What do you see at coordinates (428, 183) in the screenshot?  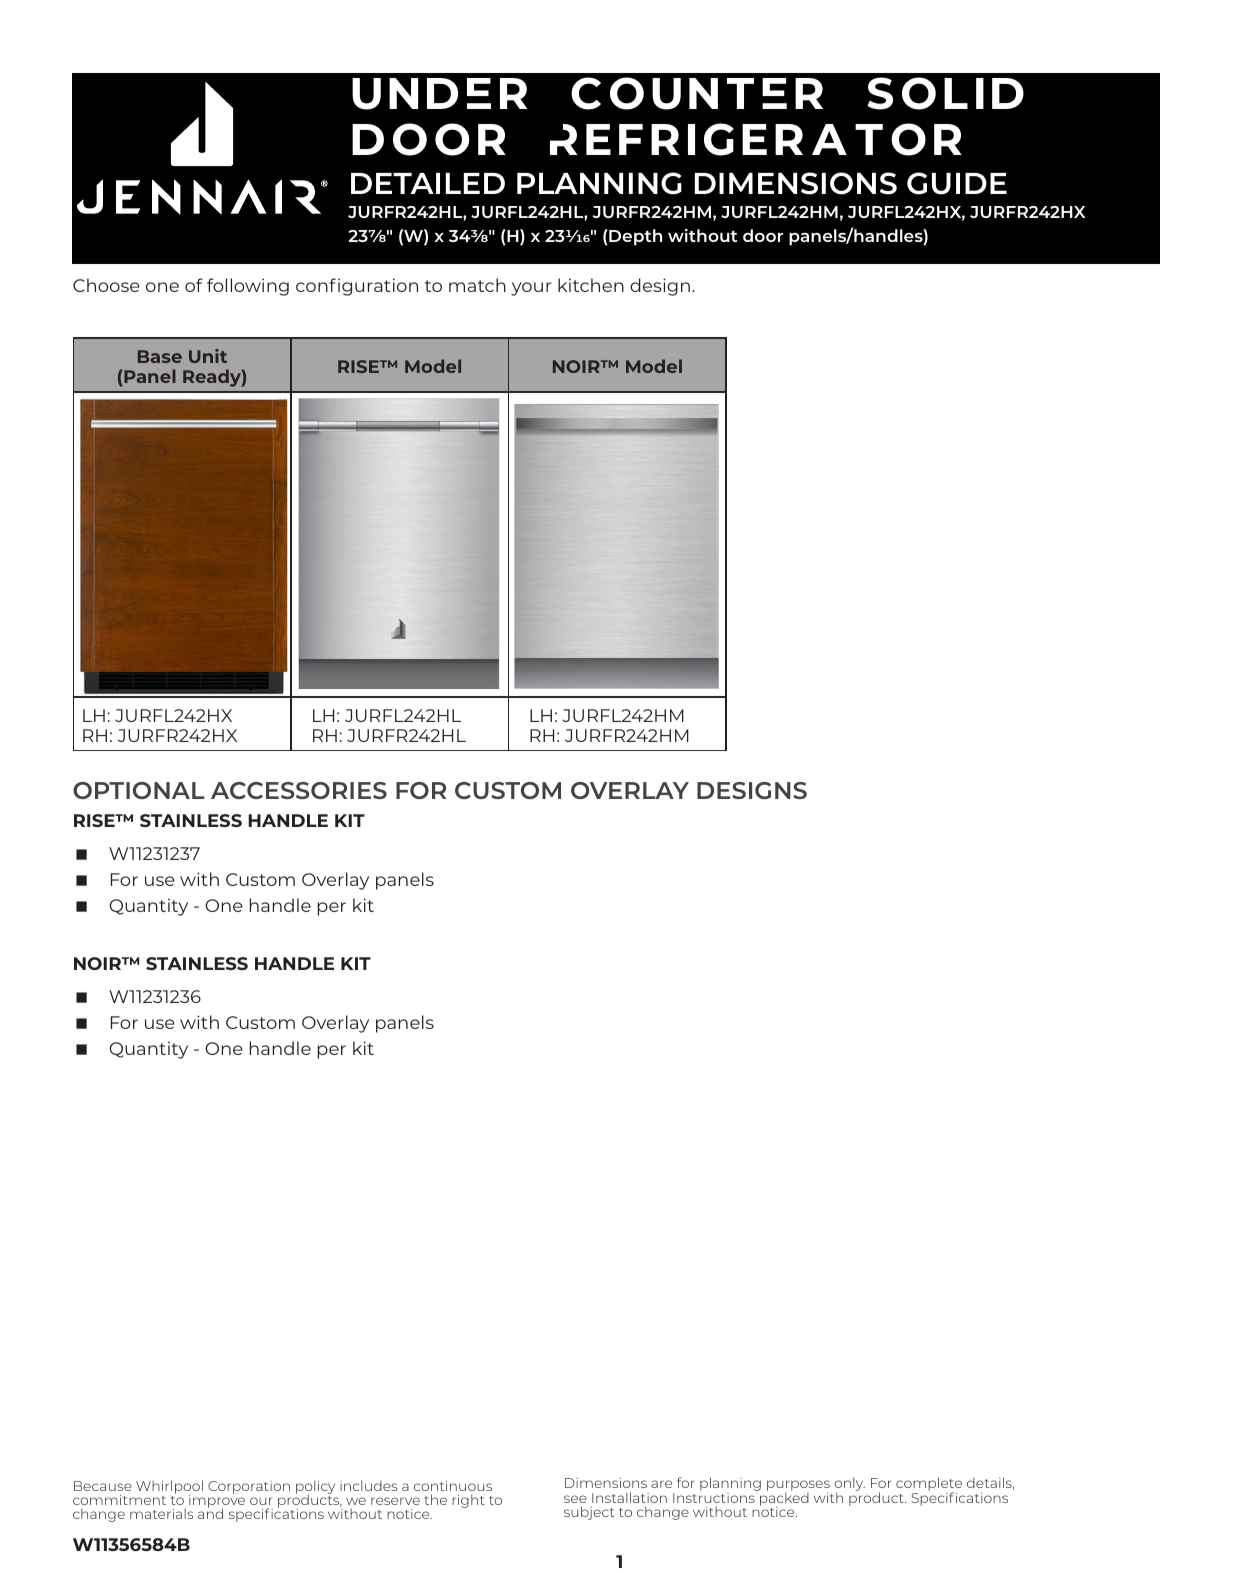 I see `DETAILED` at bounding box center [428, 183].
